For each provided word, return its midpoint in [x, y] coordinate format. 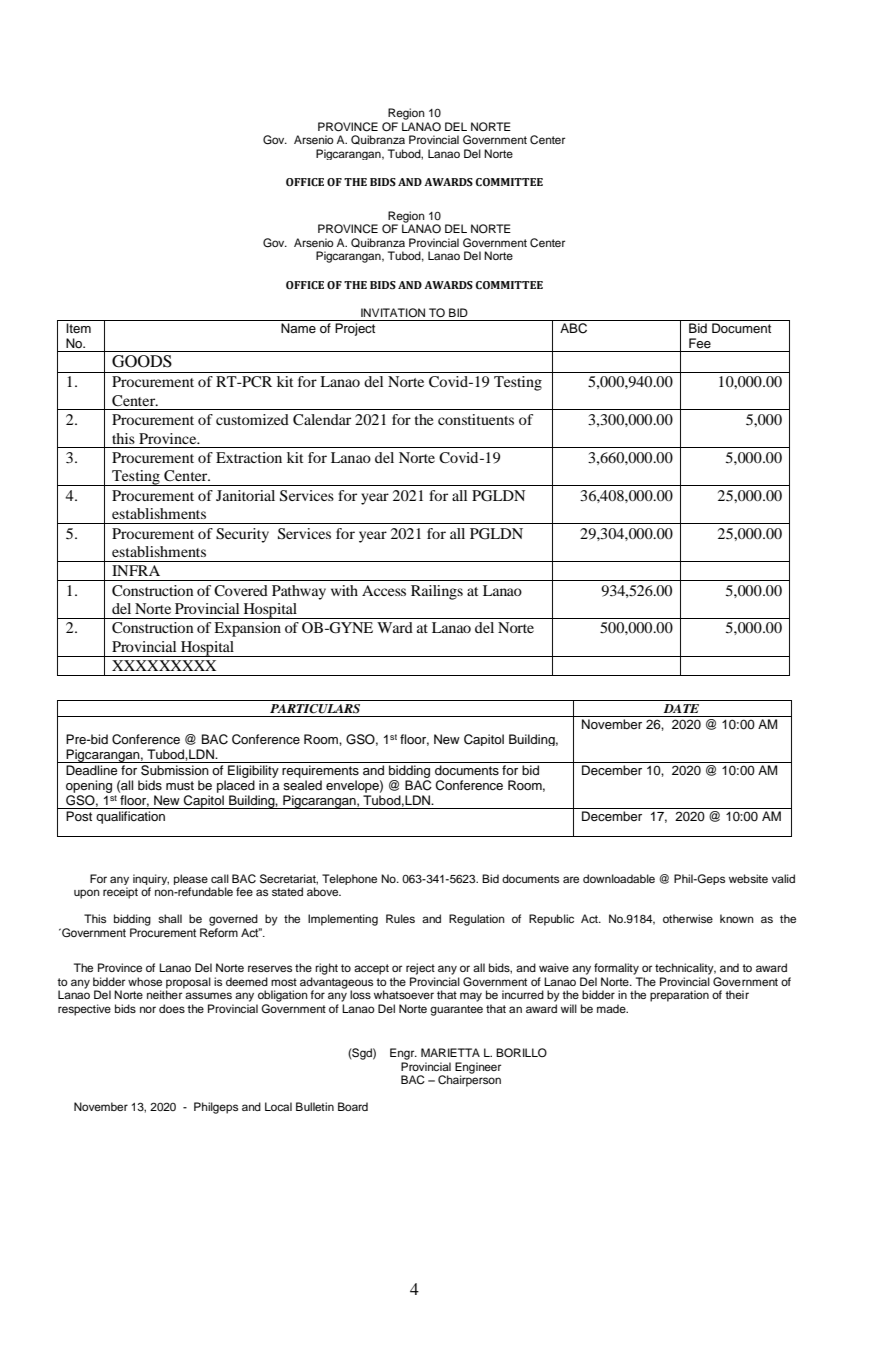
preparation [679, 996]
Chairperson [469, 1080]
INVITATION [393, 312]
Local [278, 1106]
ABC [574, 327]
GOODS [142, 361]
